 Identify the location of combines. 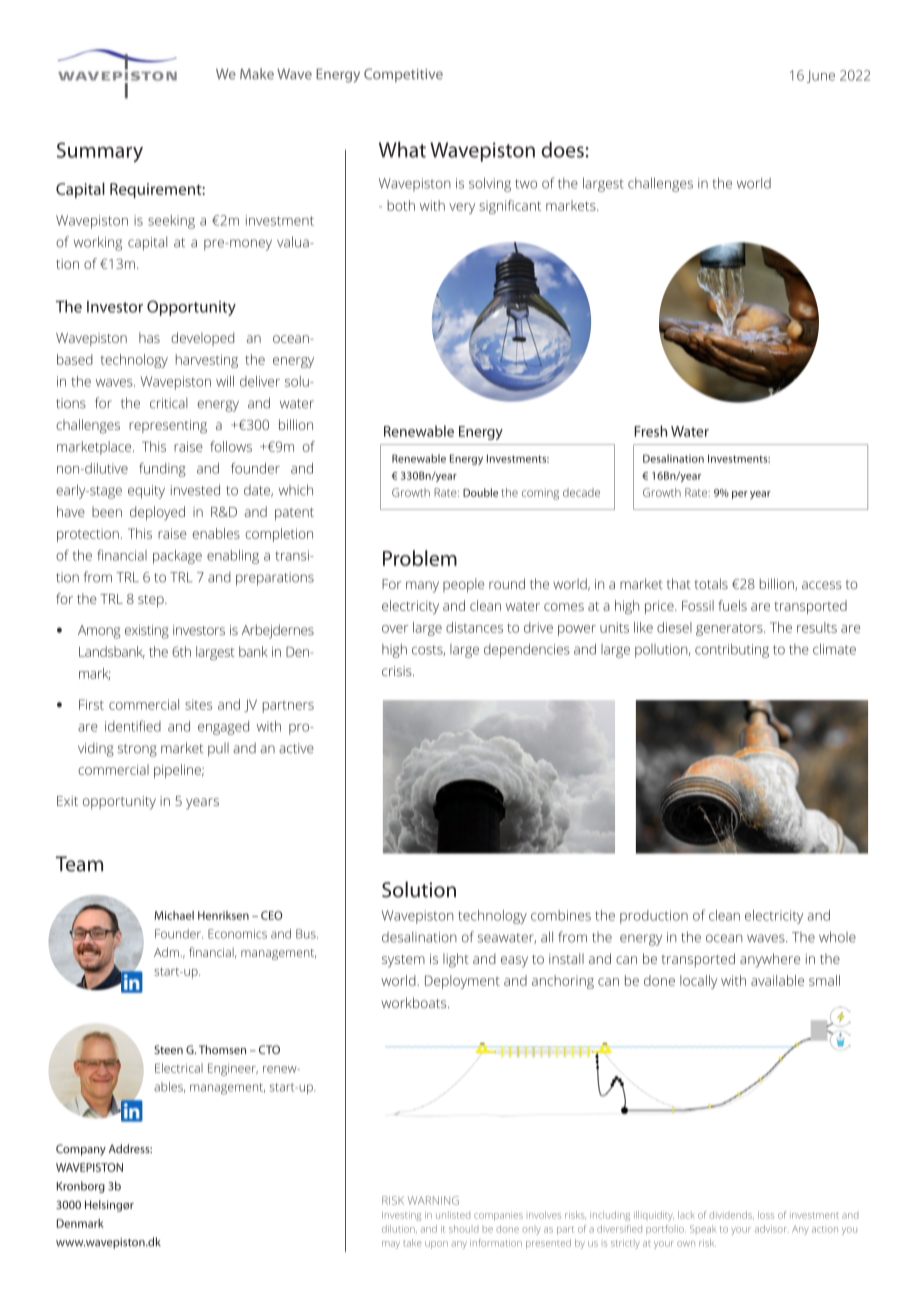
(561, 915).
